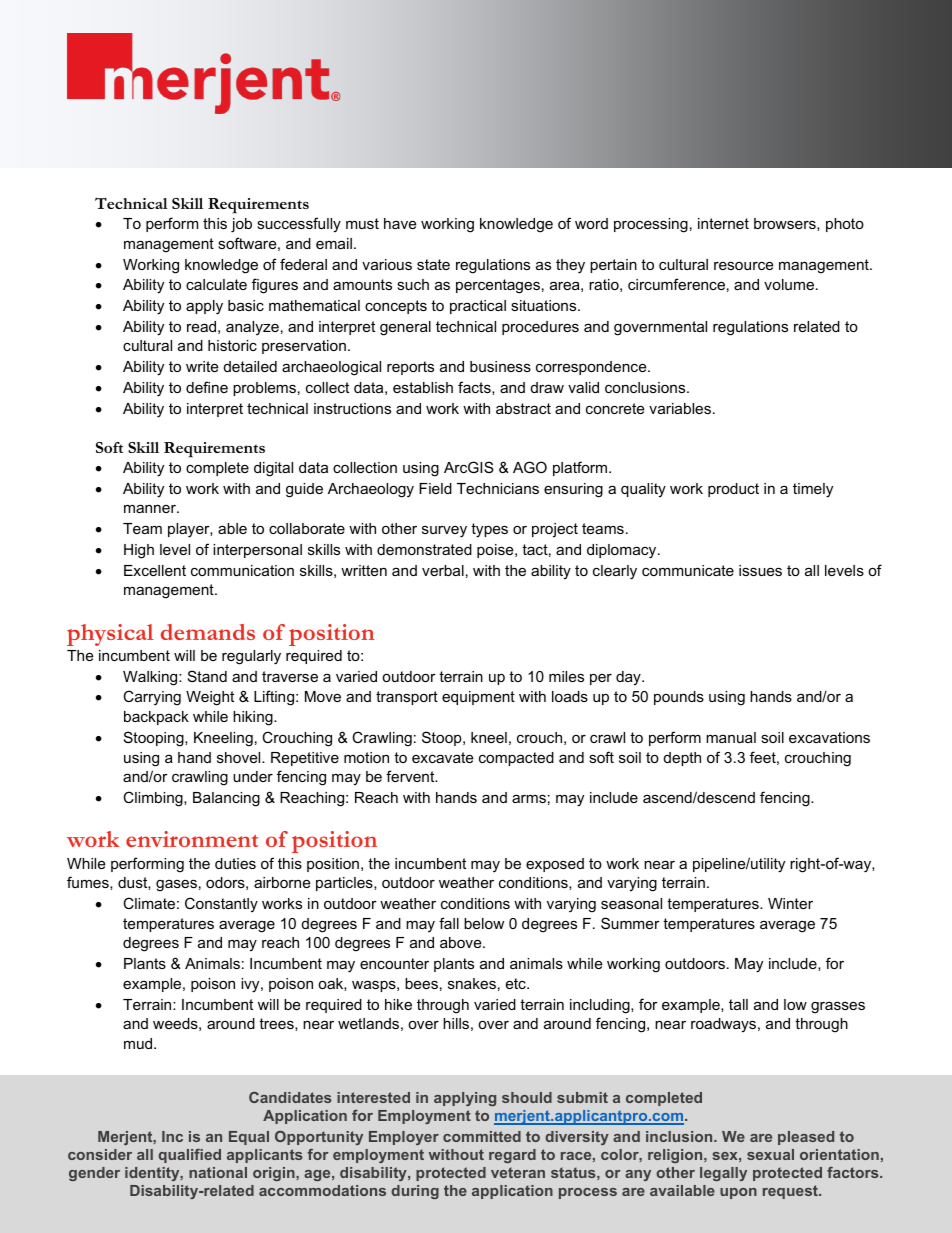 This screenshot has height=1233, width=952. Describe the element at coordinates (433, 264) in the screenshot. I see `state` at that location.
